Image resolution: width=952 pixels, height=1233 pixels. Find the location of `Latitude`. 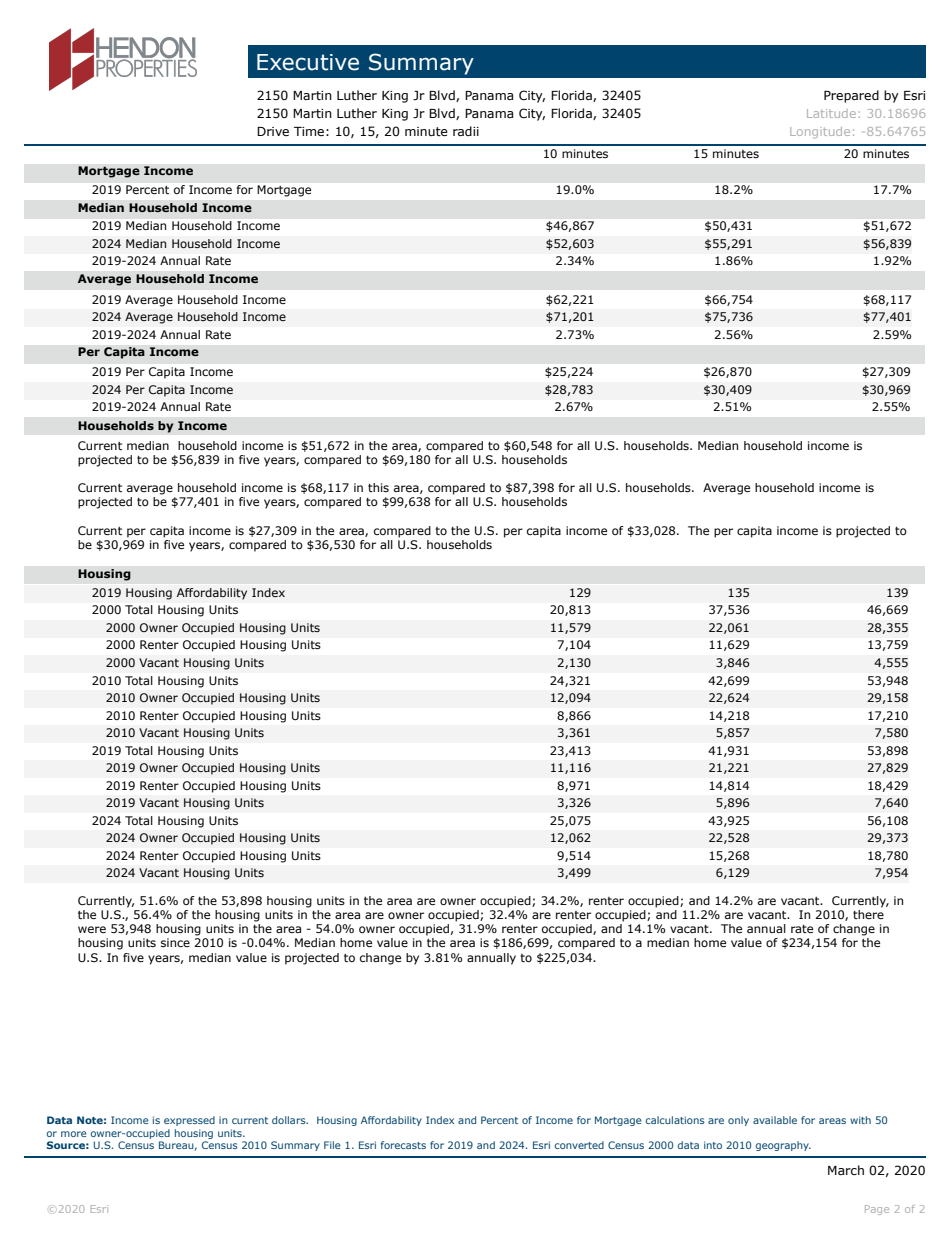

Latitude is located at coordinates (831, 113).
